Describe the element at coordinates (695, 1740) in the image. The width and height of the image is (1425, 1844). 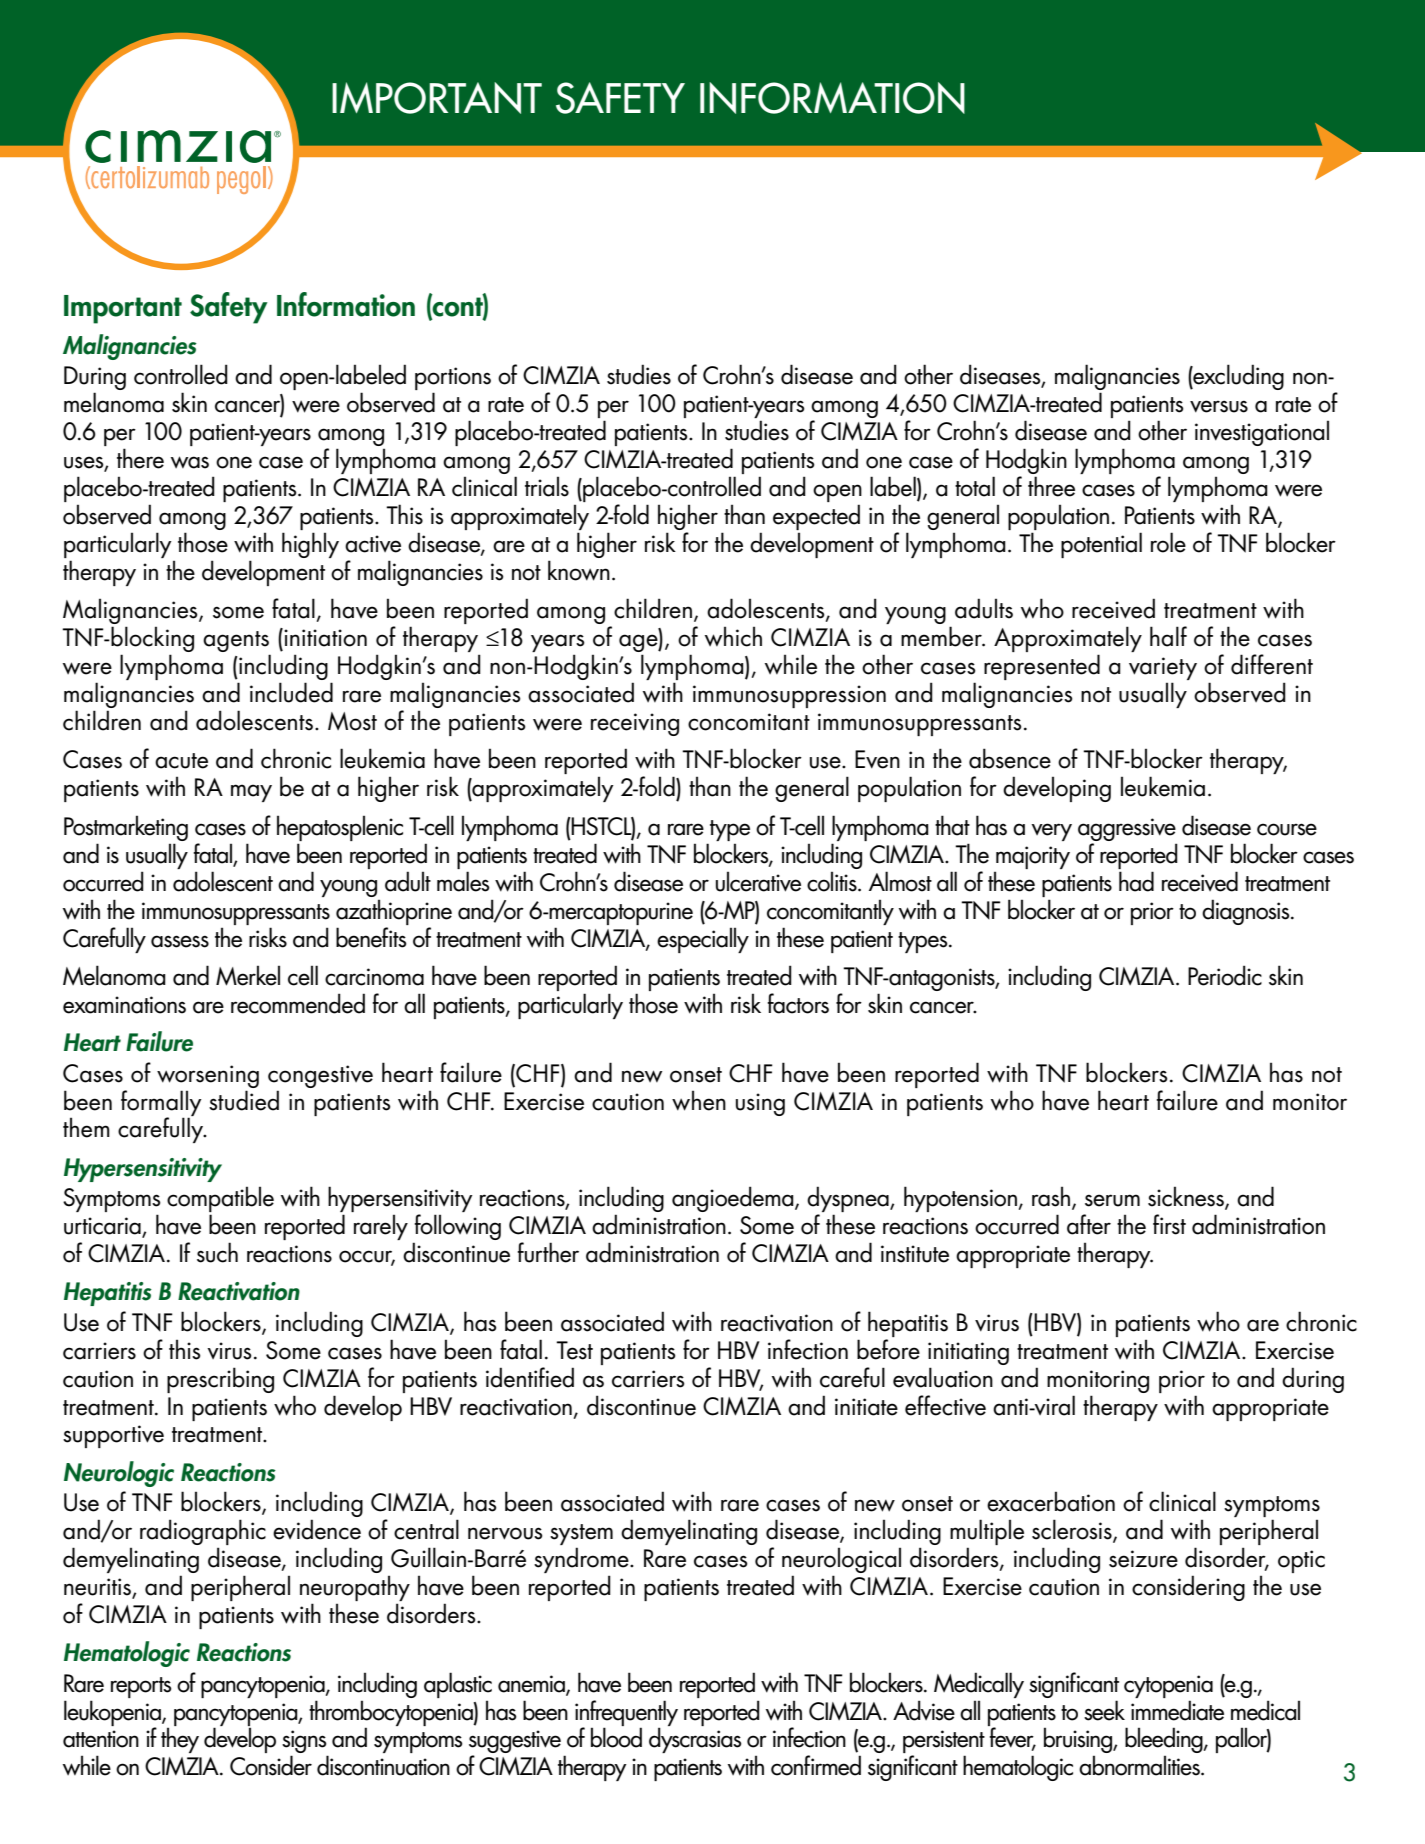
I see `dyscrasias` at that location.
